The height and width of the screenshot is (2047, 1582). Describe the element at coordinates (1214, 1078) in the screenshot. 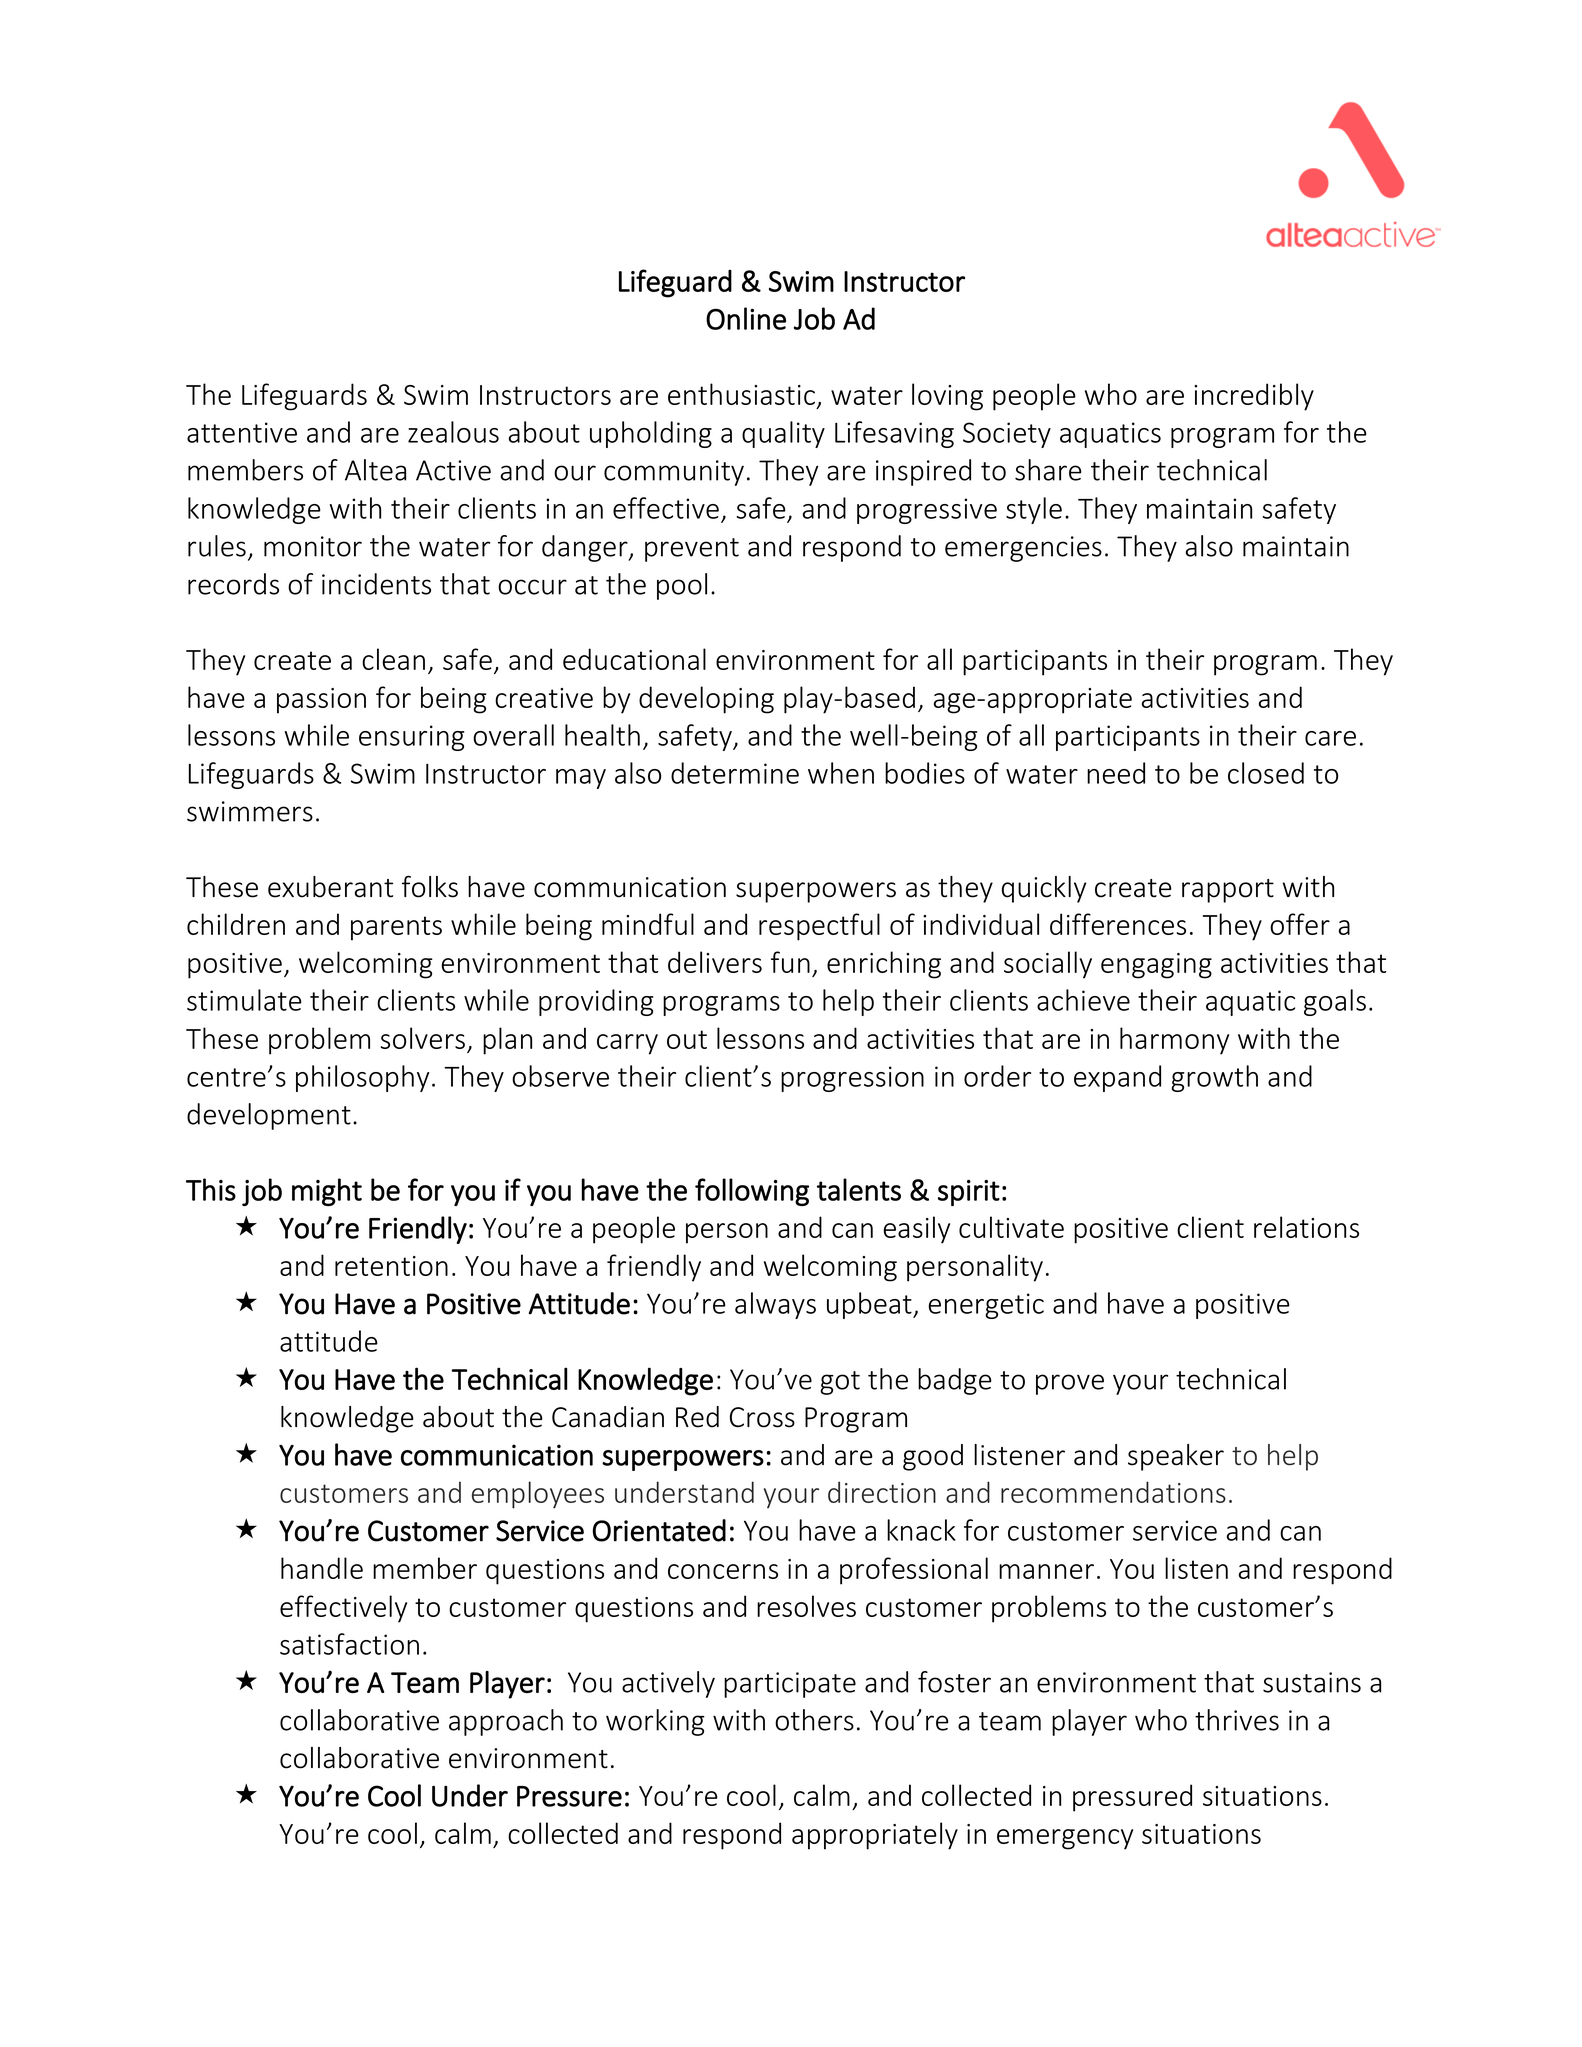

I see `growth` at that location.
